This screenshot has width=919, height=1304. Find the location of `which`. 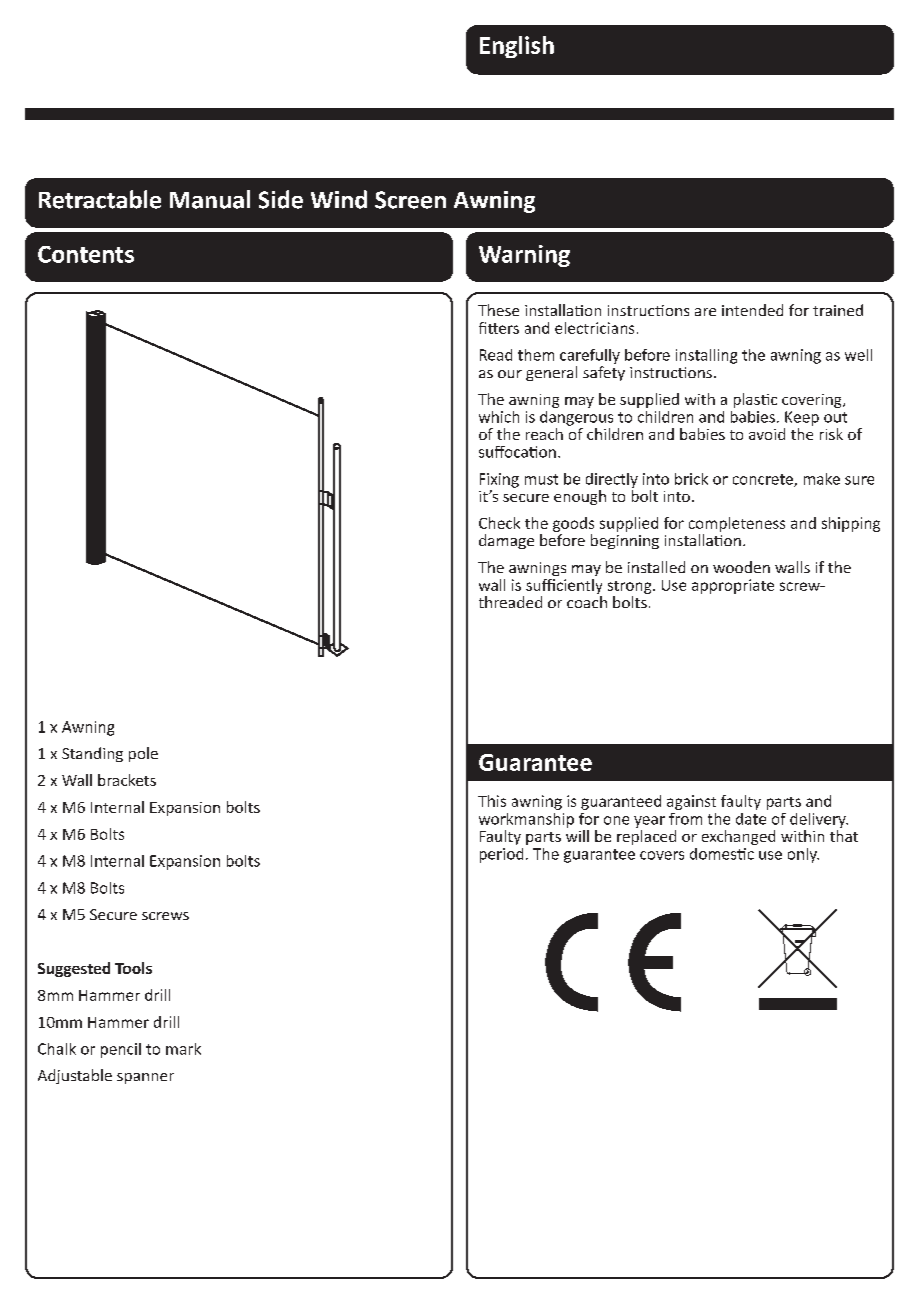

which is located at coordinates (499, 417).
